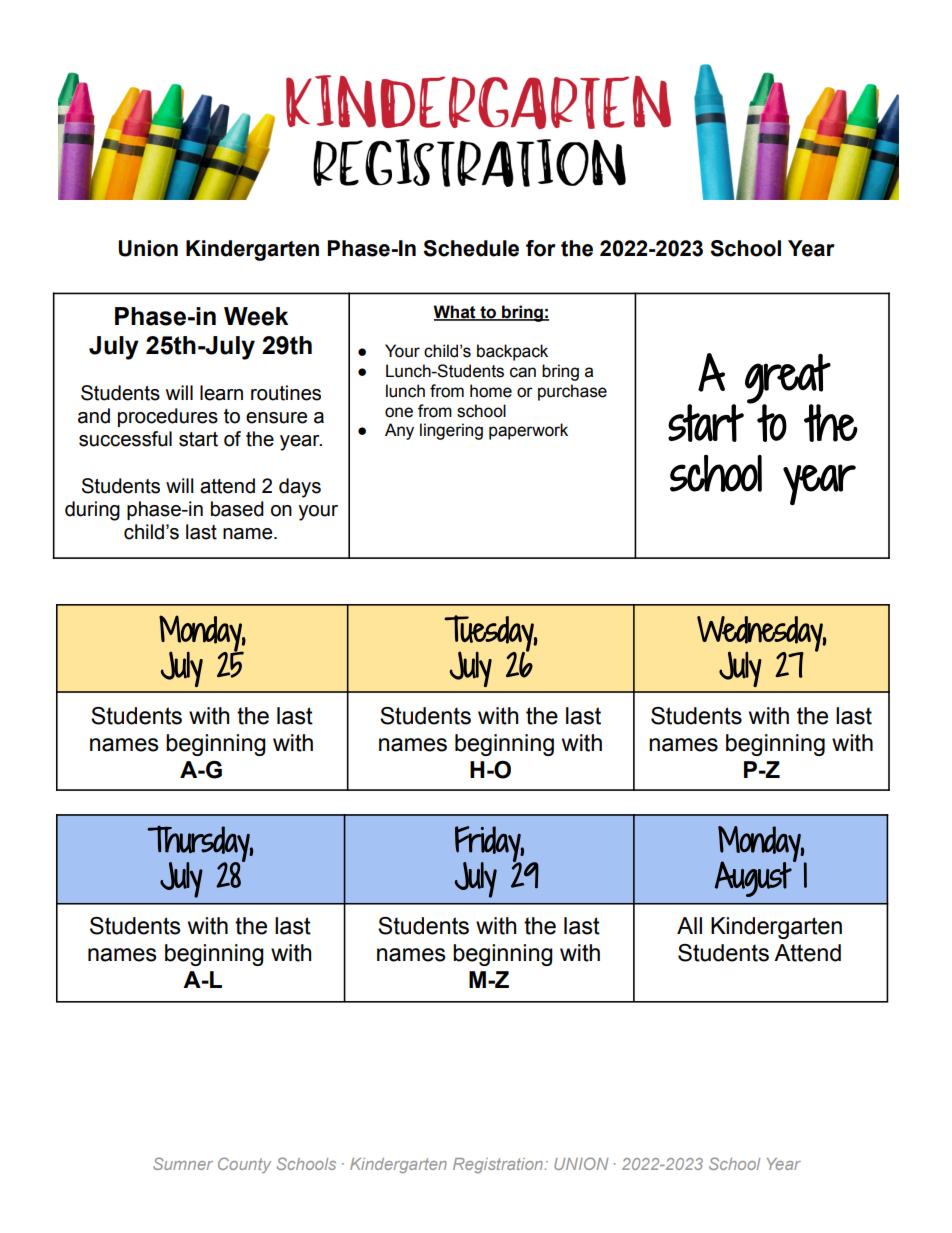 This page has width=952, height=1233. Describe the element at coordinates (256, 316) in the page. I see `Week` at that location.
